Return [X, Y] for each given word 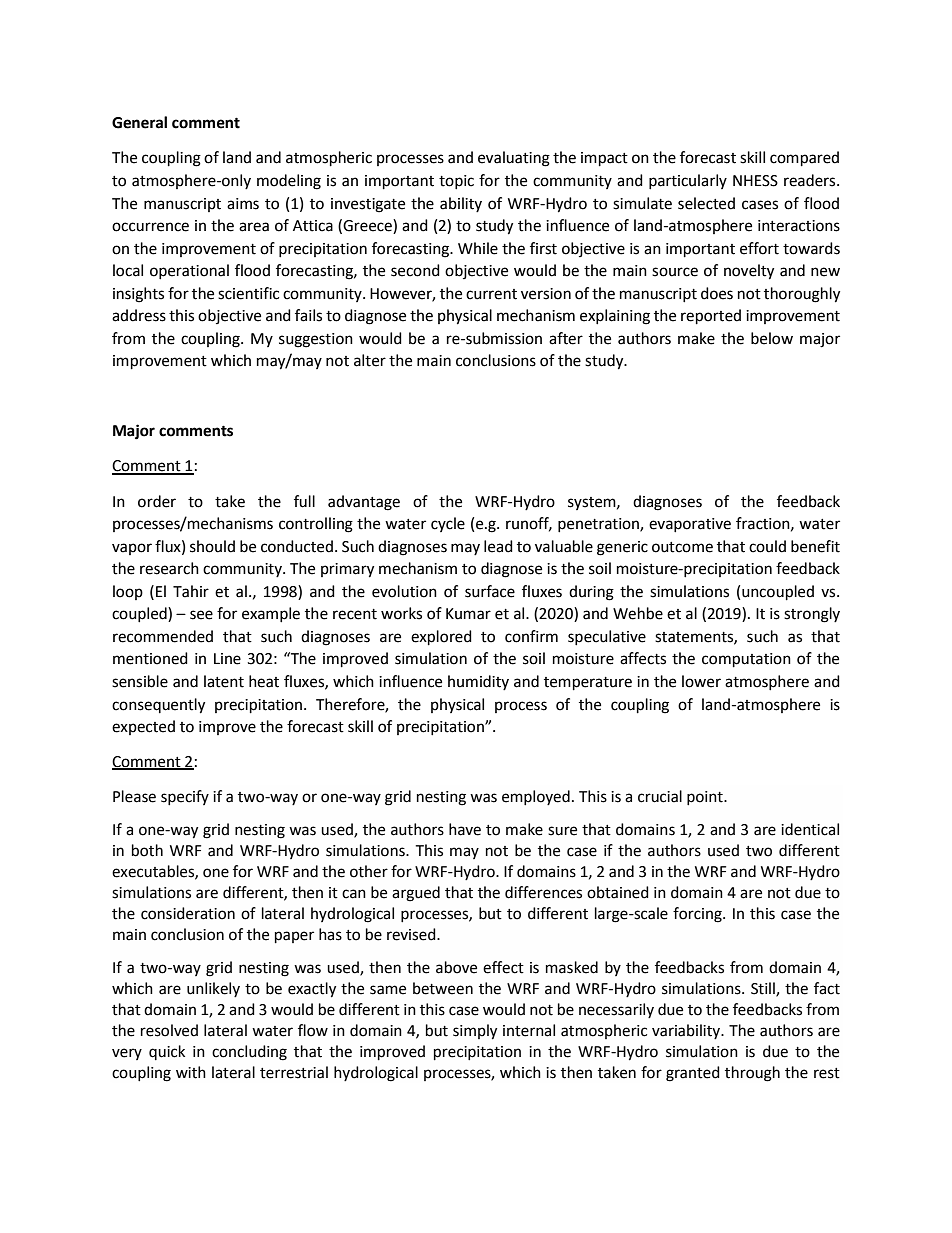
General [139, 122]
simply [475, 1032]
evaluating [514, 159]
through [752, 1074]
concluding [249, 1053]
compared [804, 159]
